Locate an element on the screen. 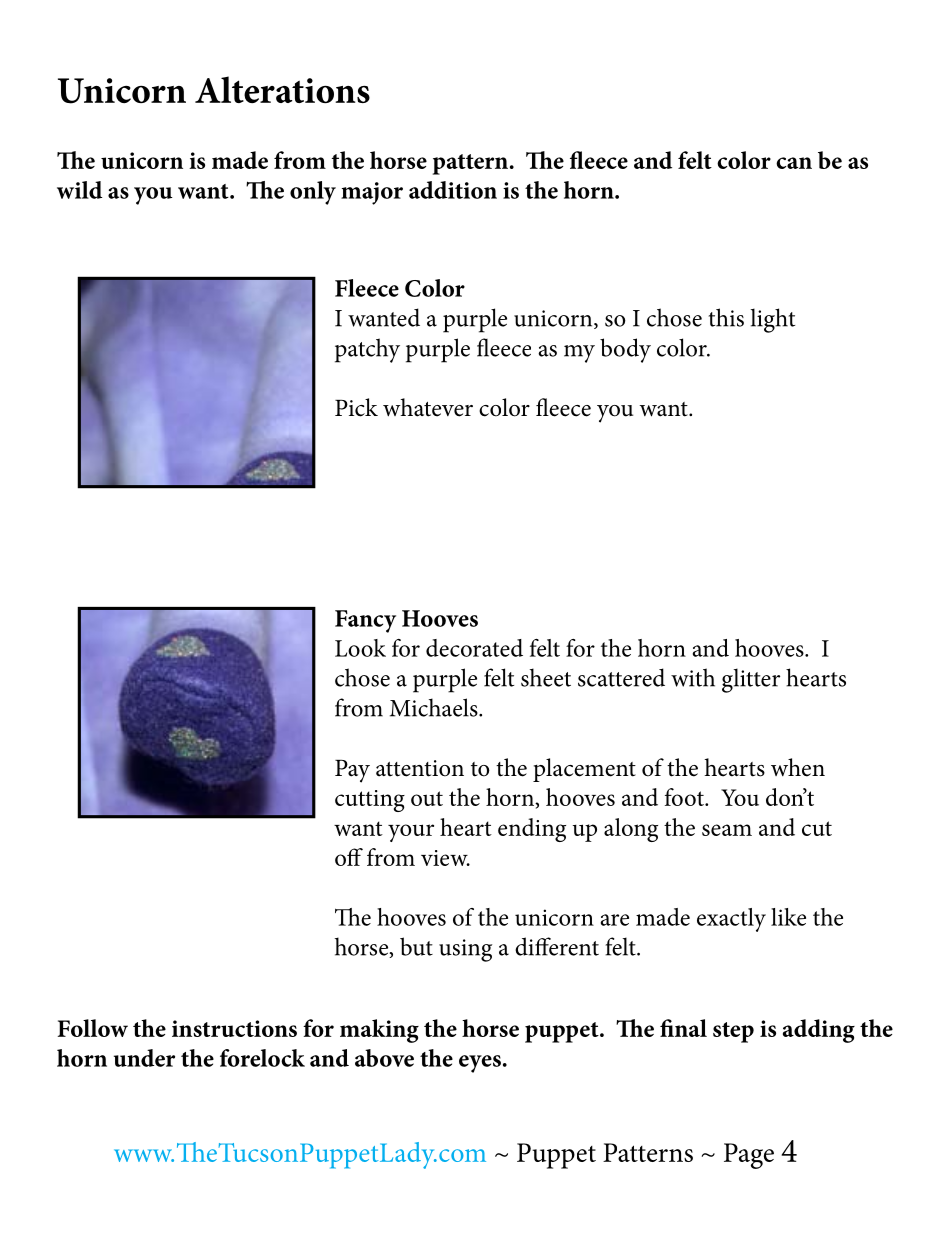  Page is located at coordinates (749, 1156).
